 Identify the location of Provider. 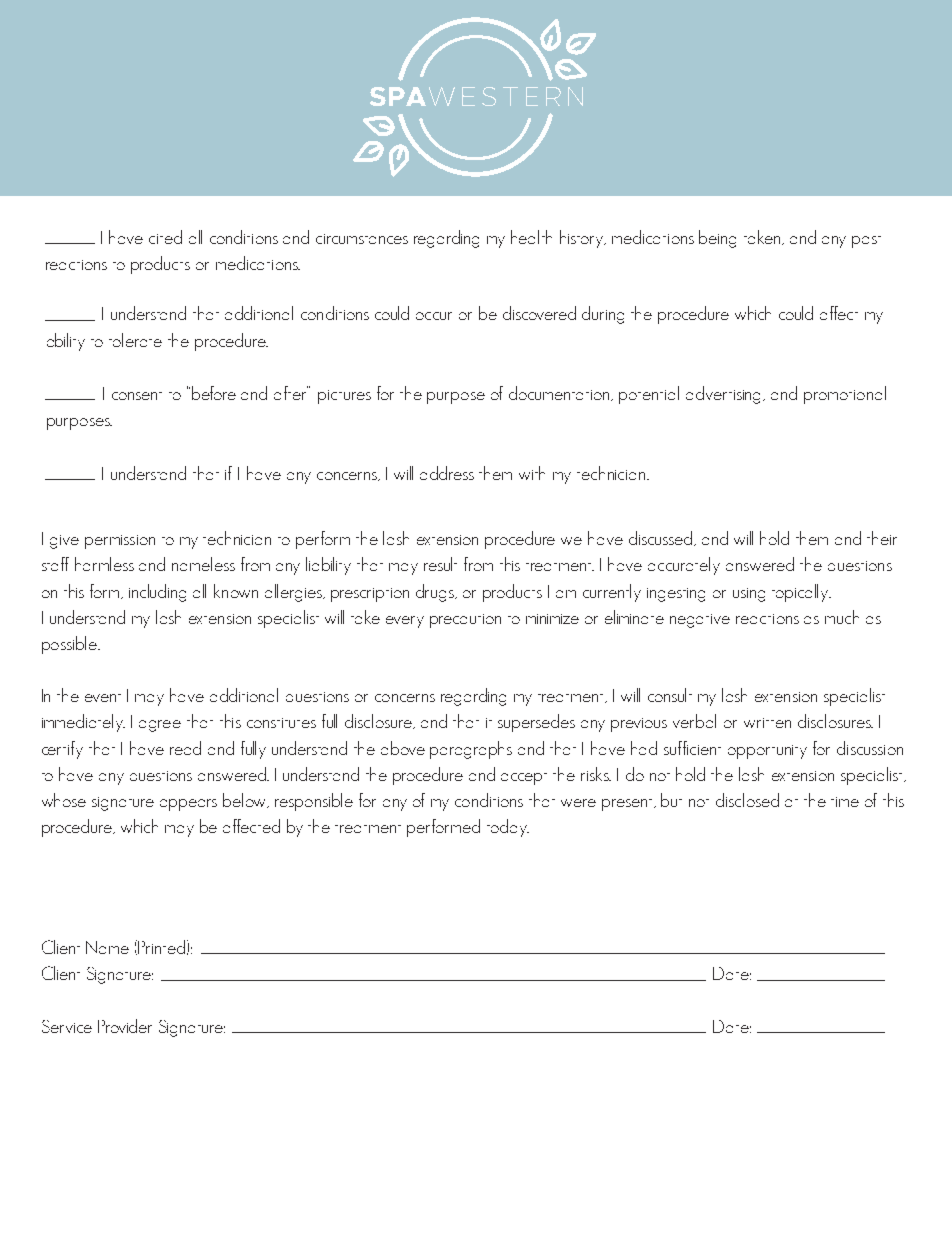
(125, 1026).
